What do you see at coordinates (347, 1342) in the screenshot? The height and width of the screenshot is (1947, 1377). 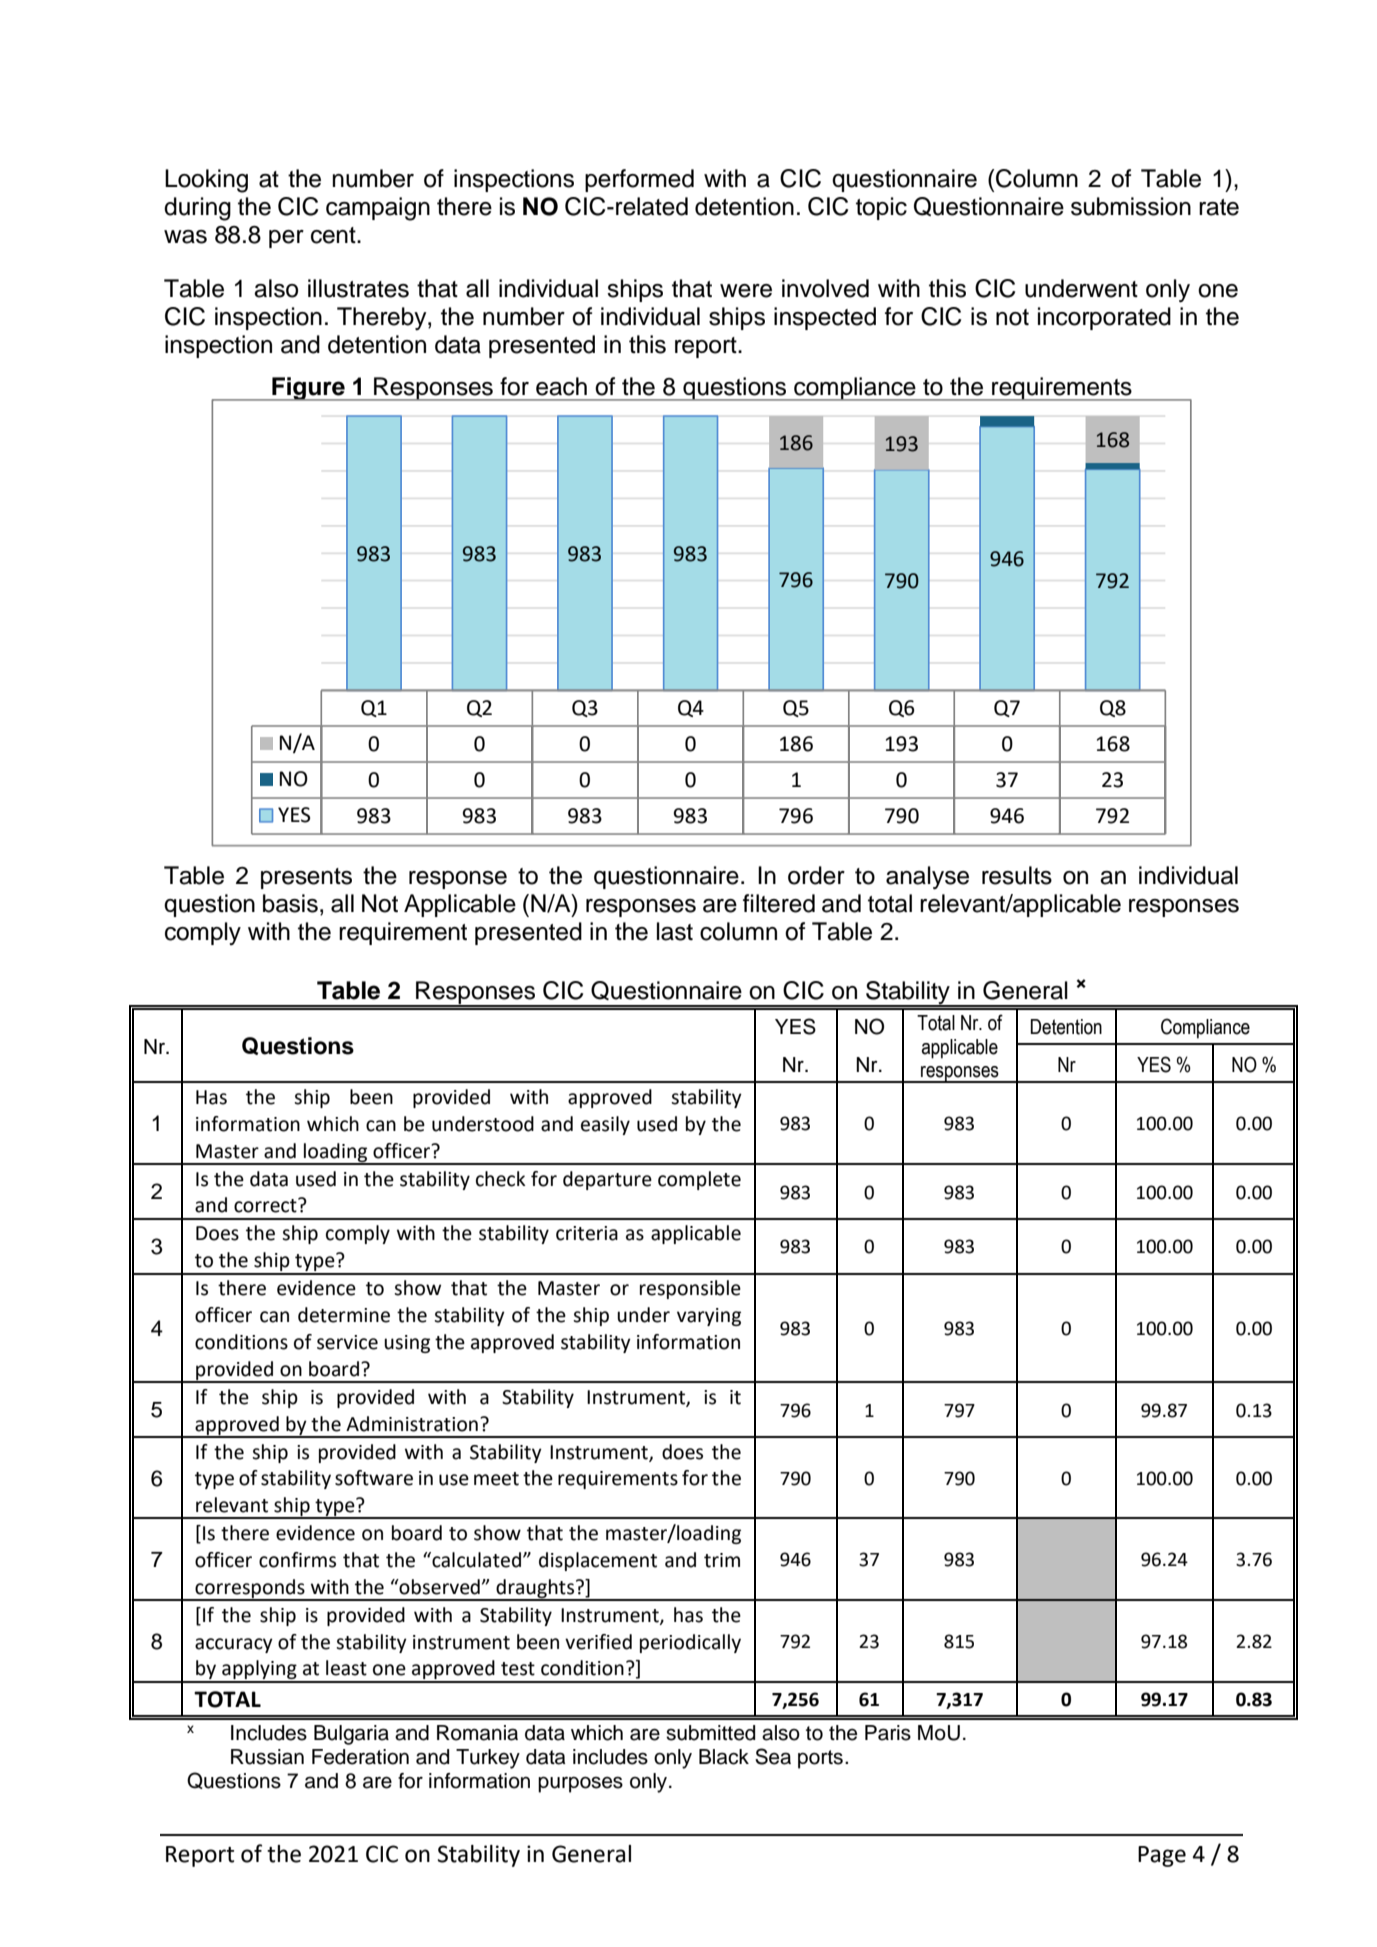 I see `service` at bounding box center [347, 1342].
